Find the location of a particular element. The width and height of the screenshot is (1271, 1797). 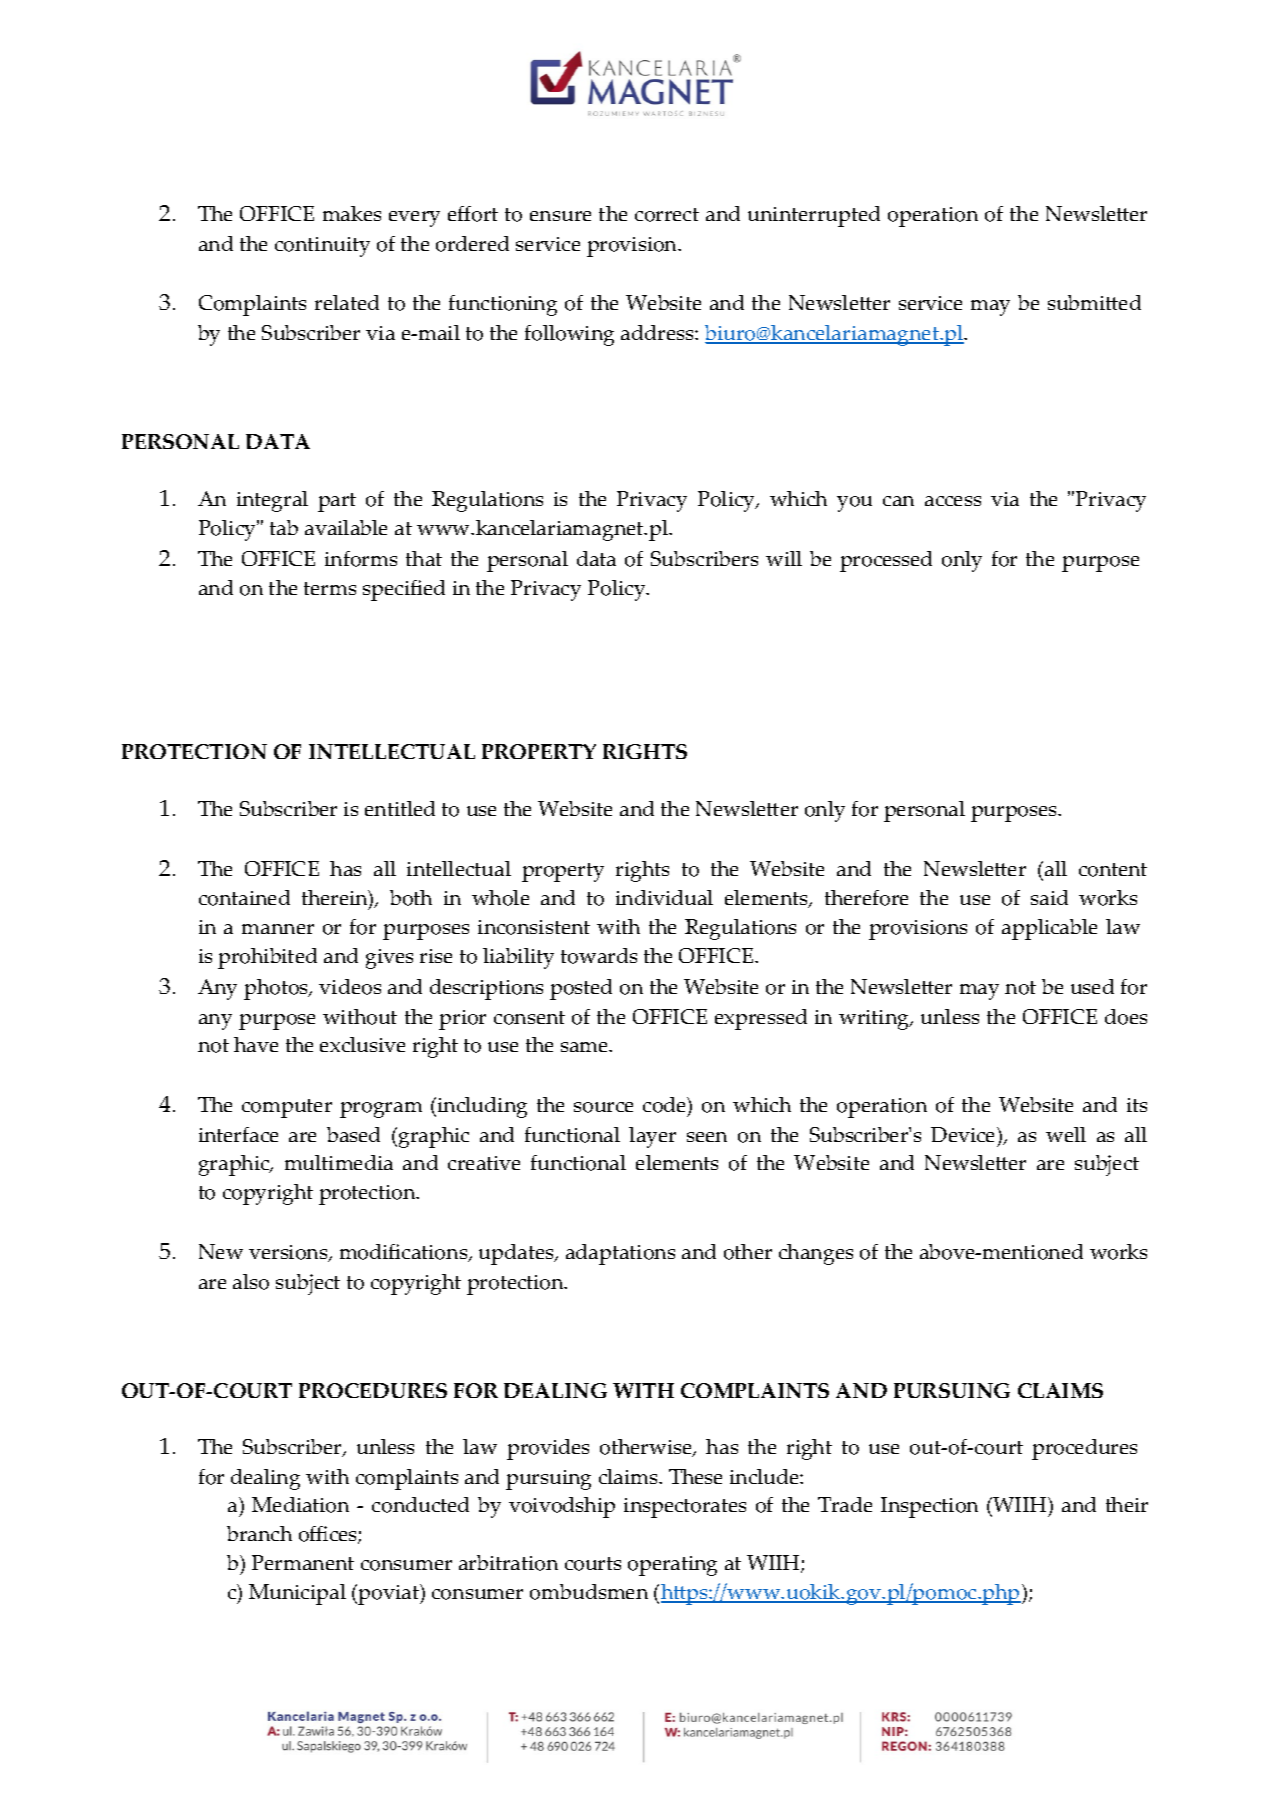

continuity is located at coordinates (322, 247).
